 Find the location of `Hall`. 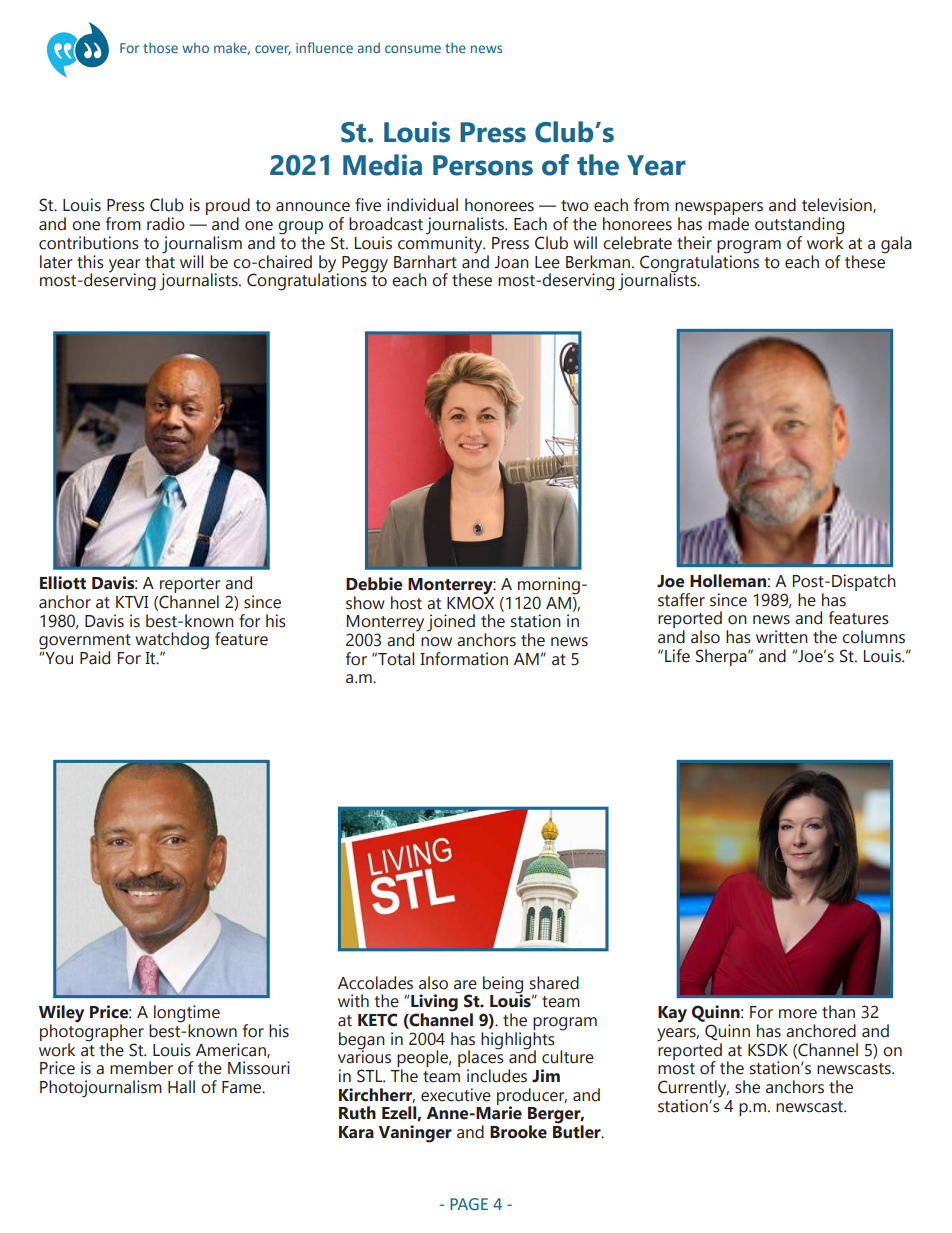

Hall is located at coordinates (181, 1087).
